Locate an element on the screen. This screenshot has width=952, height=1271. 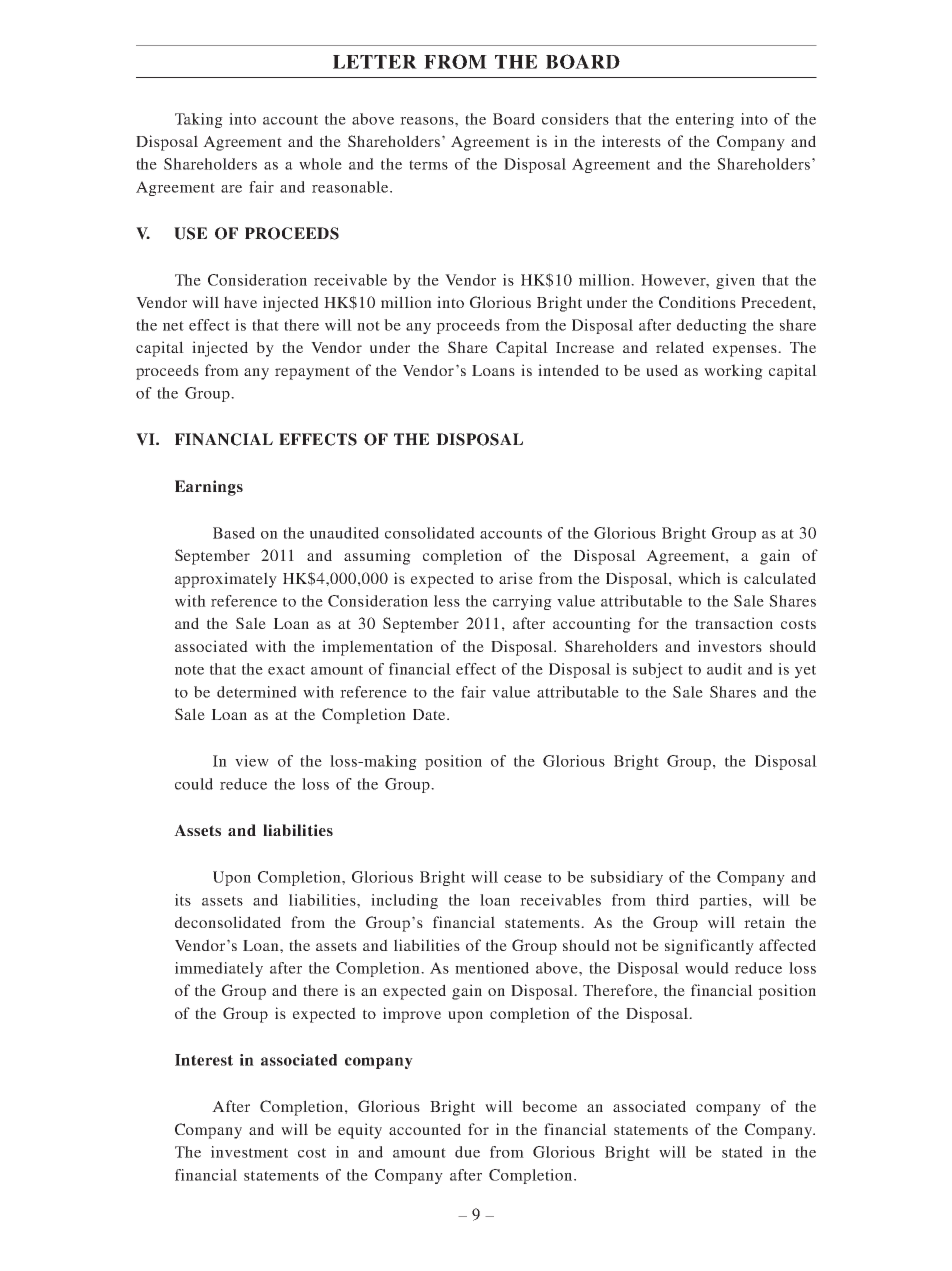
have is located at coordinates (240, 302).
